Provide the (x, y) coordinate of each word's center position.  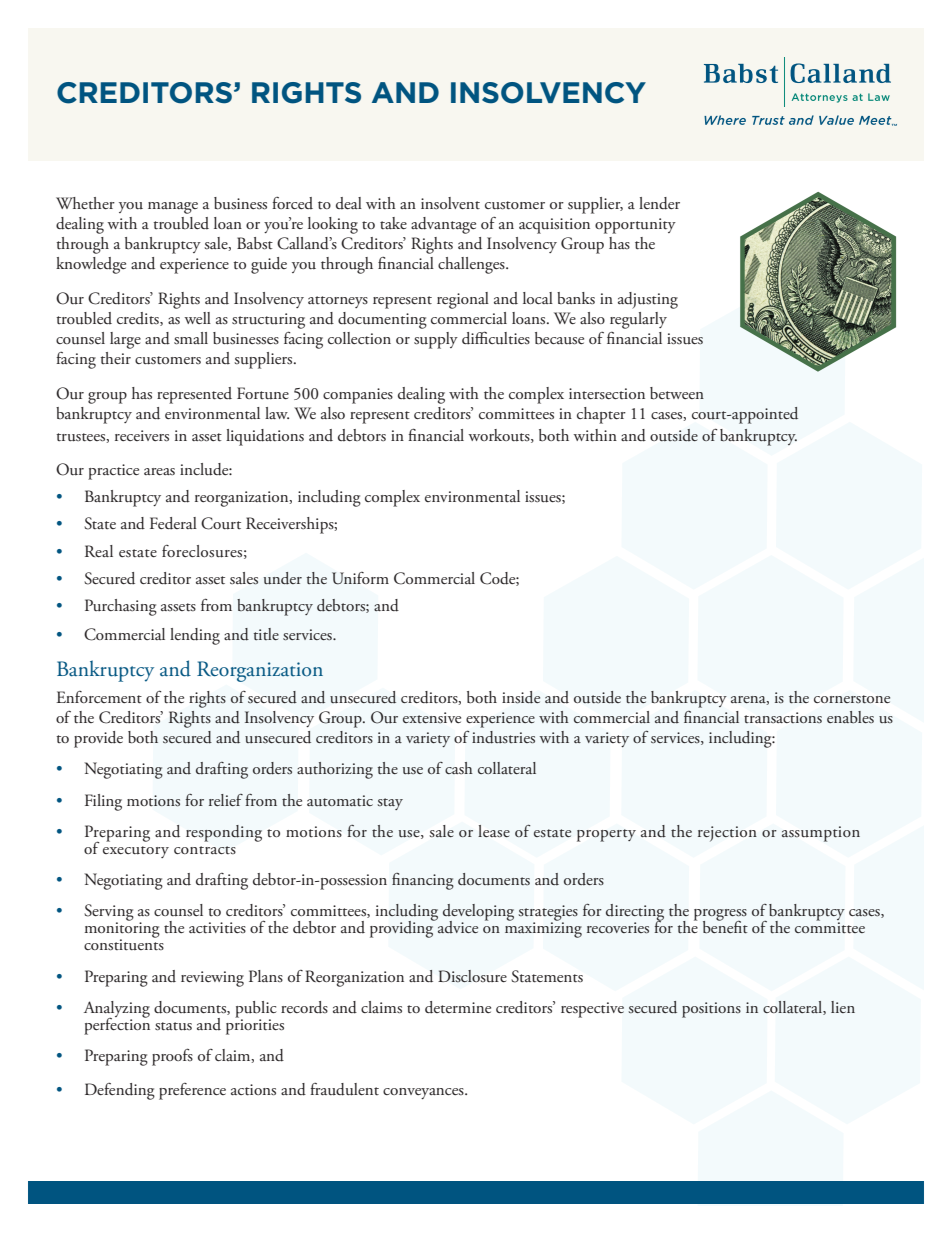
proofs (172, 1057)
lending (195, 636)
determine (458, 1007)
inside (521, 697)
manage (173, 208)
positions (711, 1010)
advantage (443, 225)
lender (659, 203)
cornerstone (852, 699)
